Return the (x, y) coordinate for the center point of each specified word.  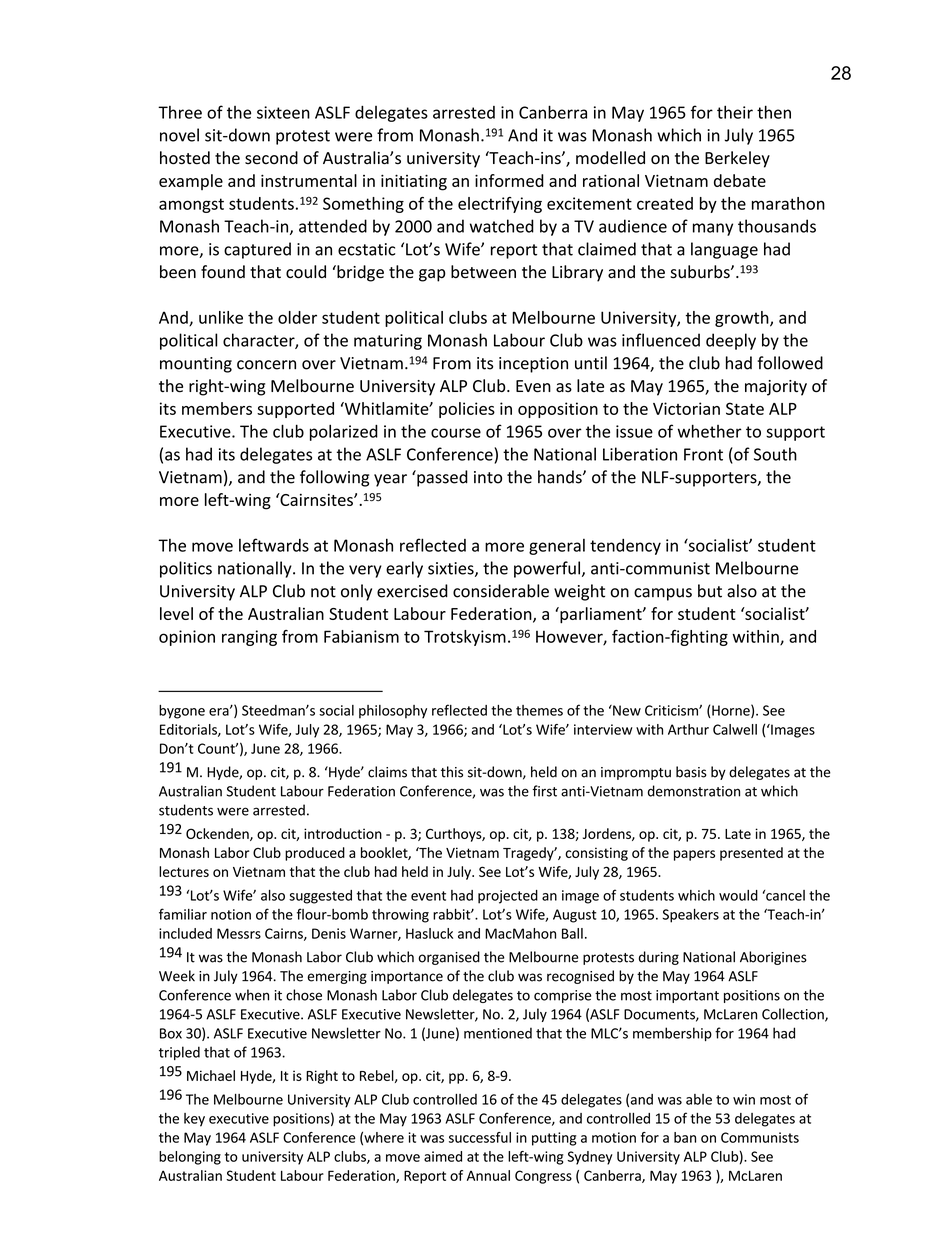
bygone (182, 712)
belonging (190, 1158)
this (452, 772)
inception (533, 365)
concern (266, 365)
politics (186, 569)
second (271, 158)
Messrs (239, 933)
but (710, 591)
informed (509, 180)
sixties (452, 569)
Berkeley (737, 159)
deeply (731, 341)
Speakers (691, 916)
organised (449, 958)
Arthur (688, 729)
